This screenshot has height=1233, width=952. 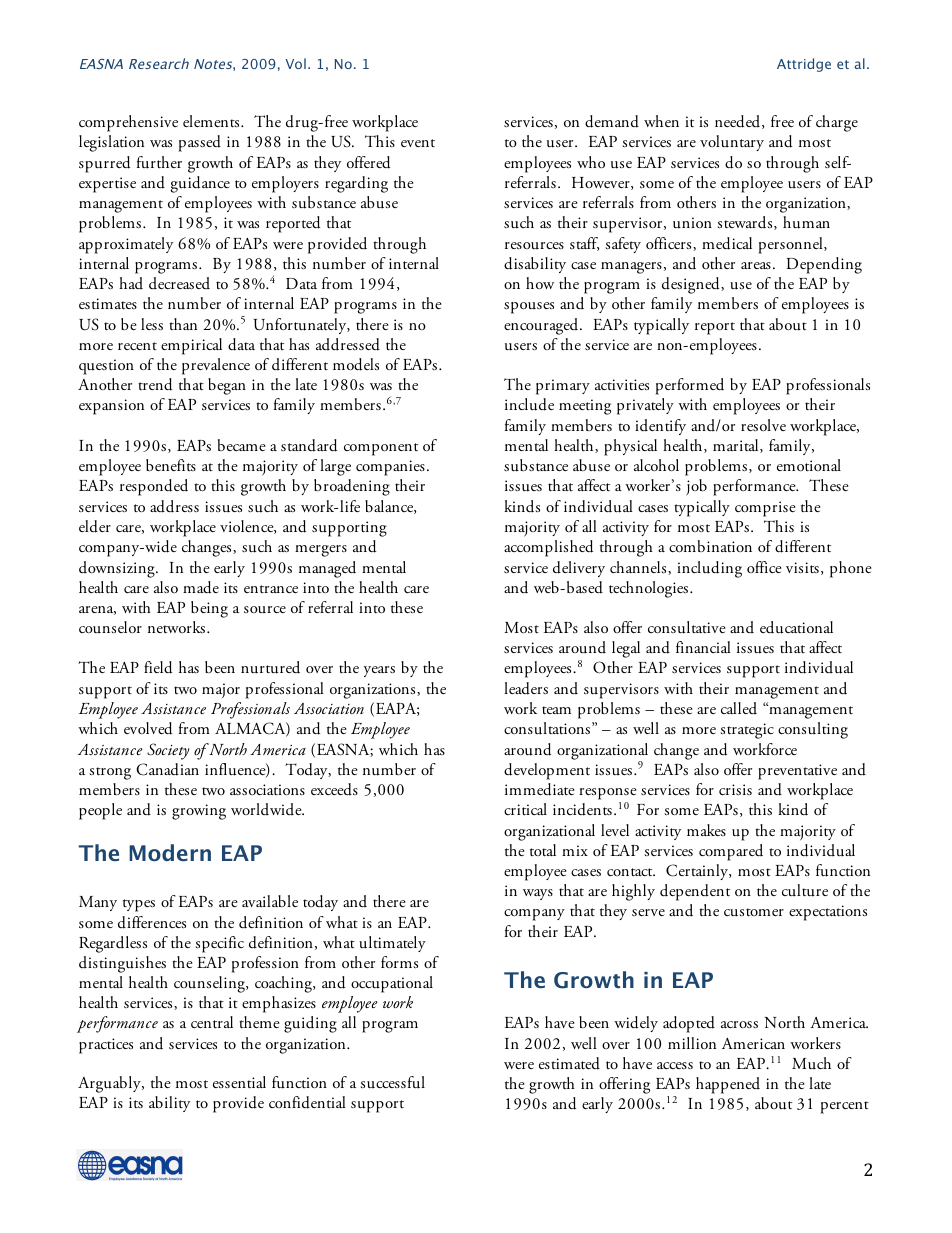 I want to click on essential, so click(x=239, y=1082).
